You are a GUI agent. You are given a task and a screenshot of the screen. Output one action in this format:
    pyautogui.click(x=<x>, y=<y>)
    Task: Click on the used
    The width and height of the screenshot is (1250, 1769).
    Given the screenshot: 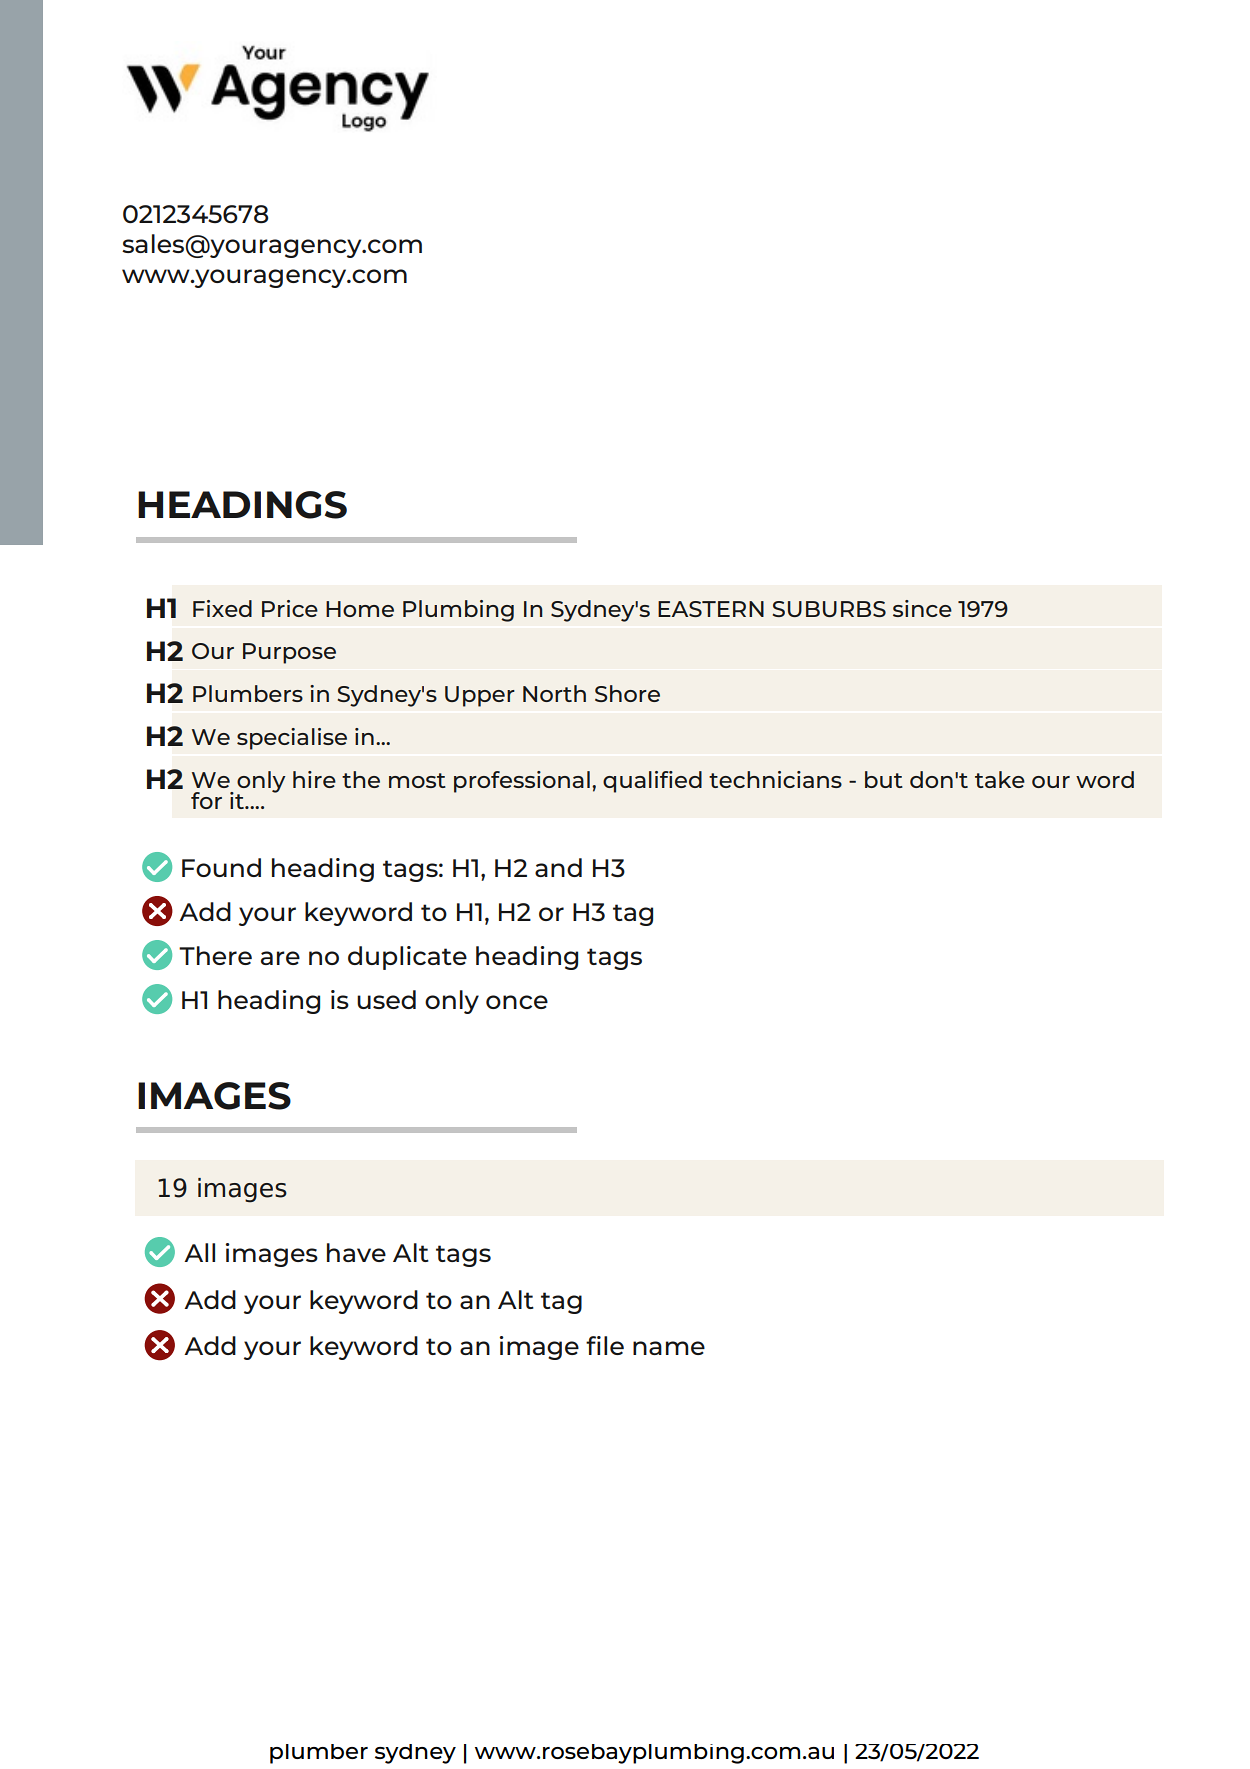 What is the action you would take?
    pyautogui.click(x=386, y=999)
